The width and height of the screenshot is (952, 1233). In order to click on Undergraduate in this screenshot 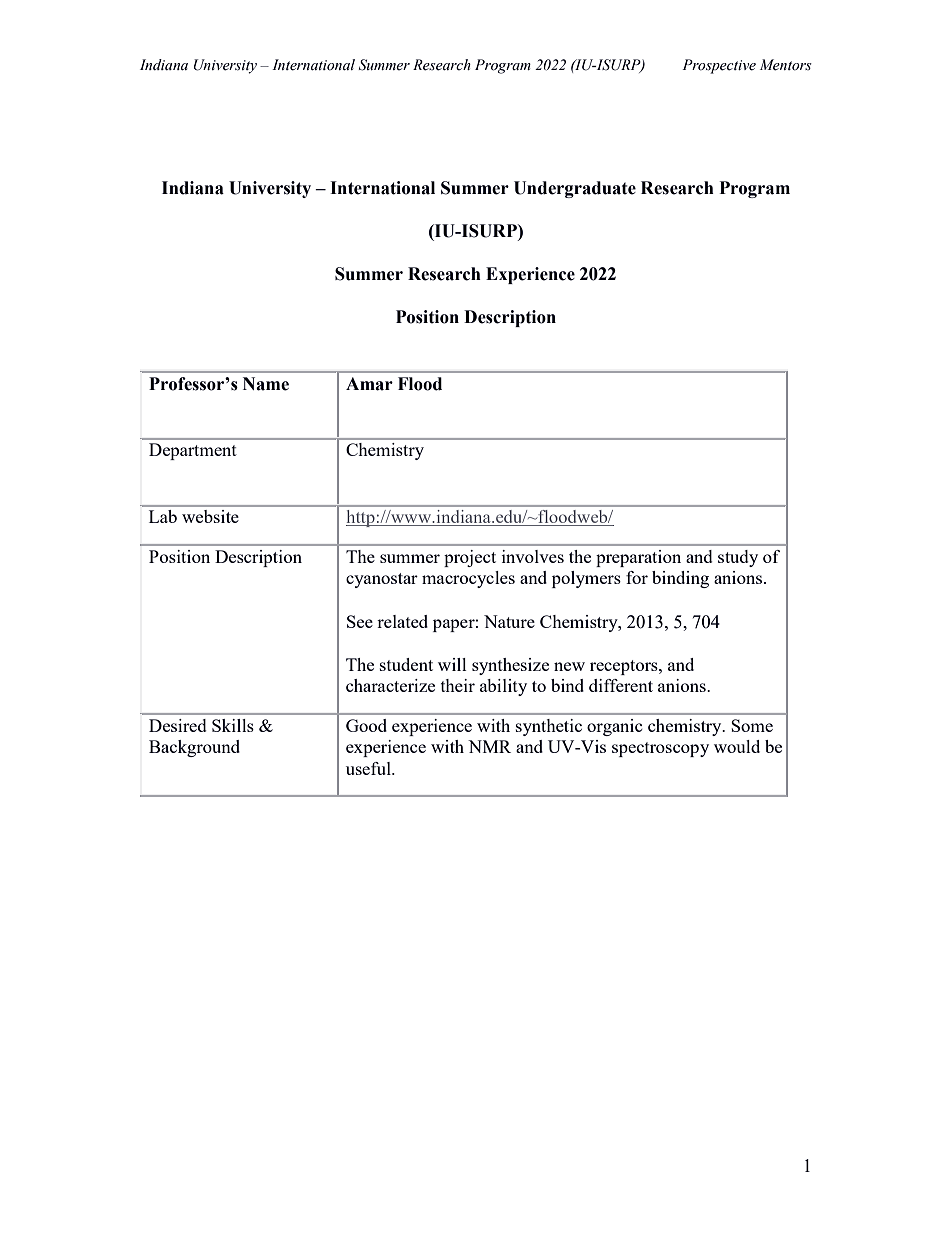, I will do `click(575, 189)`.
